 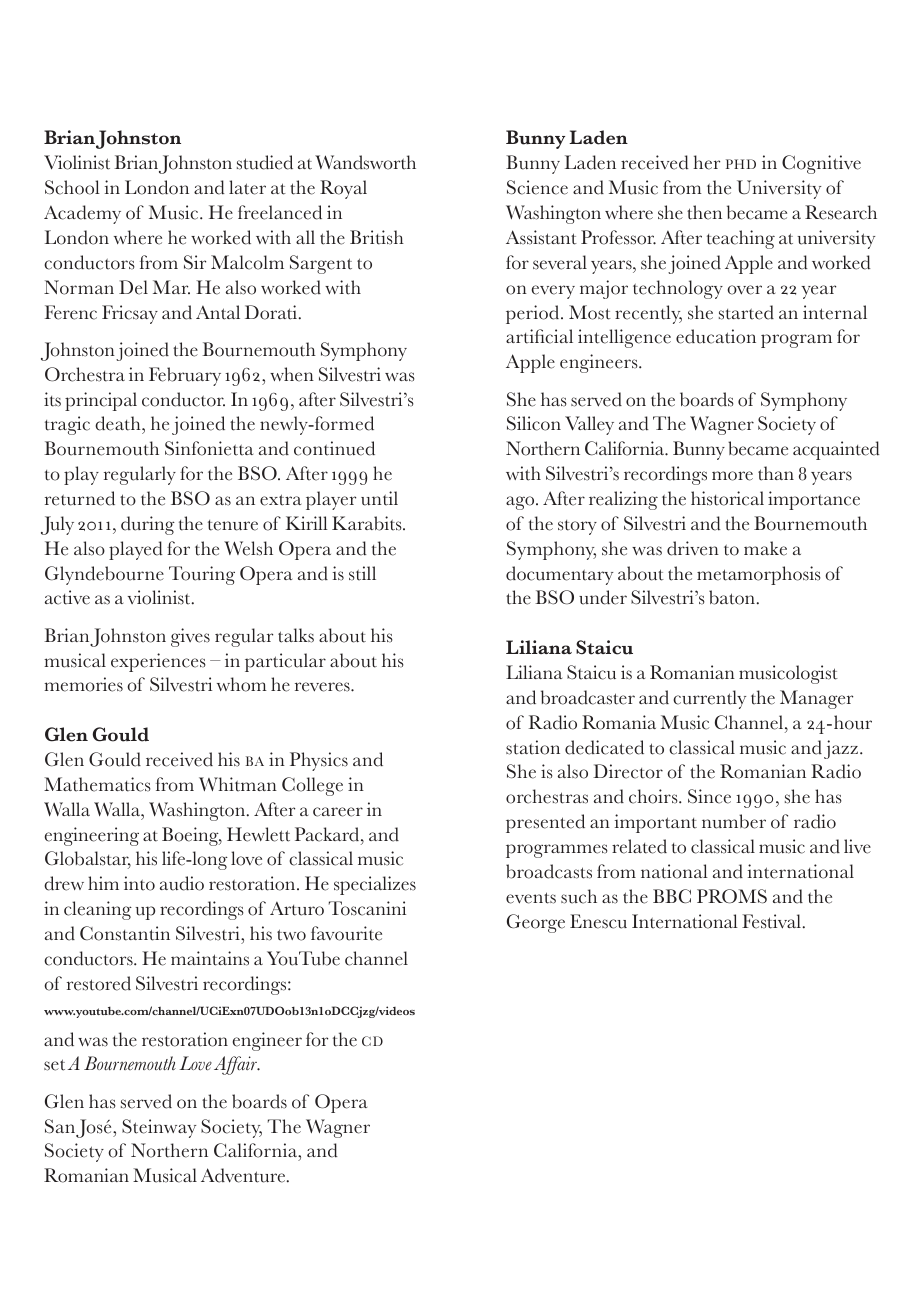 What do you see at coordinates (534, 423) in the document?
I see `Silicon` at bounding box center [534, 423].
